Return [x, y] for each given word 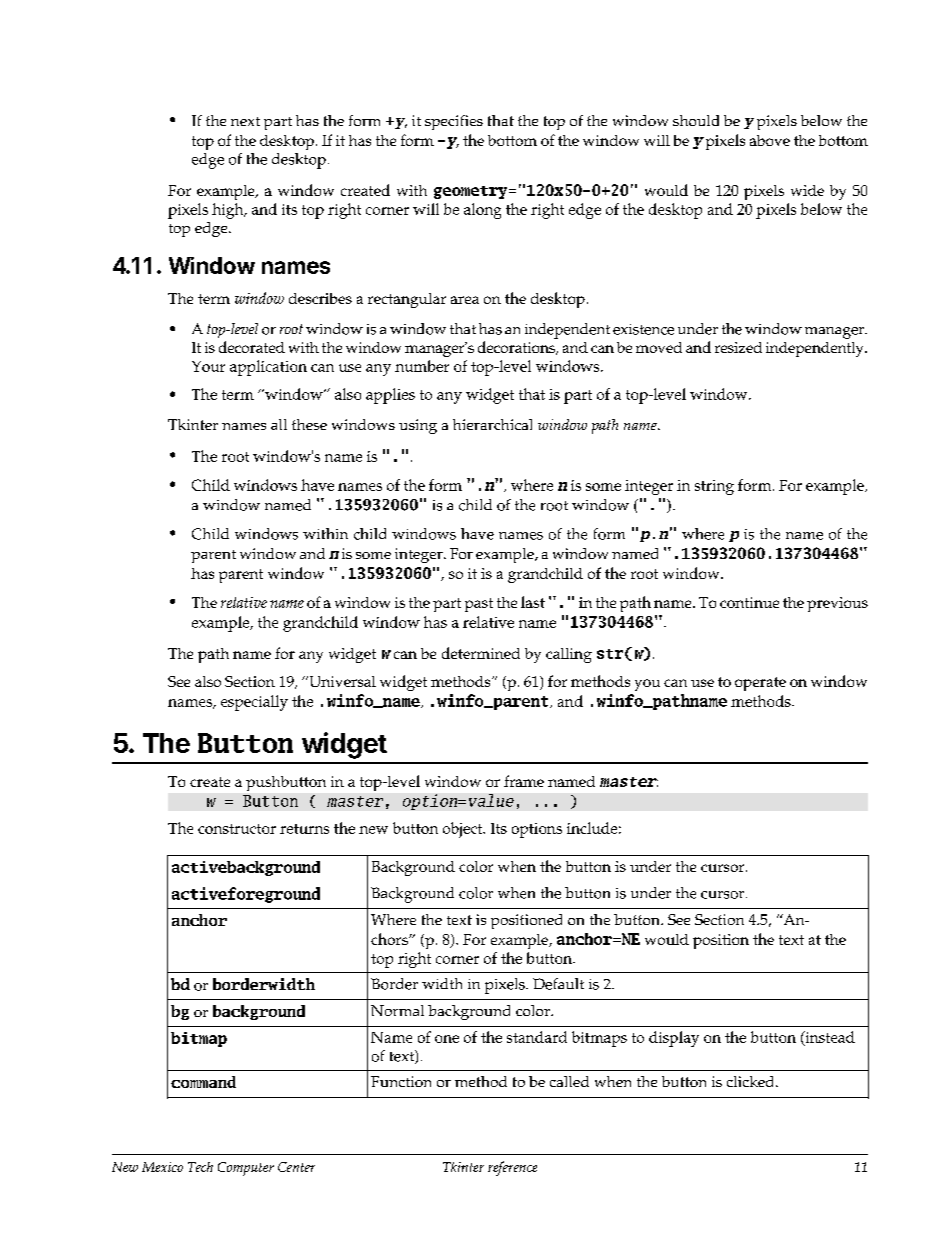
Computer [246, 1169]
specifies [454, 122]
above [770, 140]
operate [760, 684]
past [479, 605]
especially [254, 703]
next [245, 121]
